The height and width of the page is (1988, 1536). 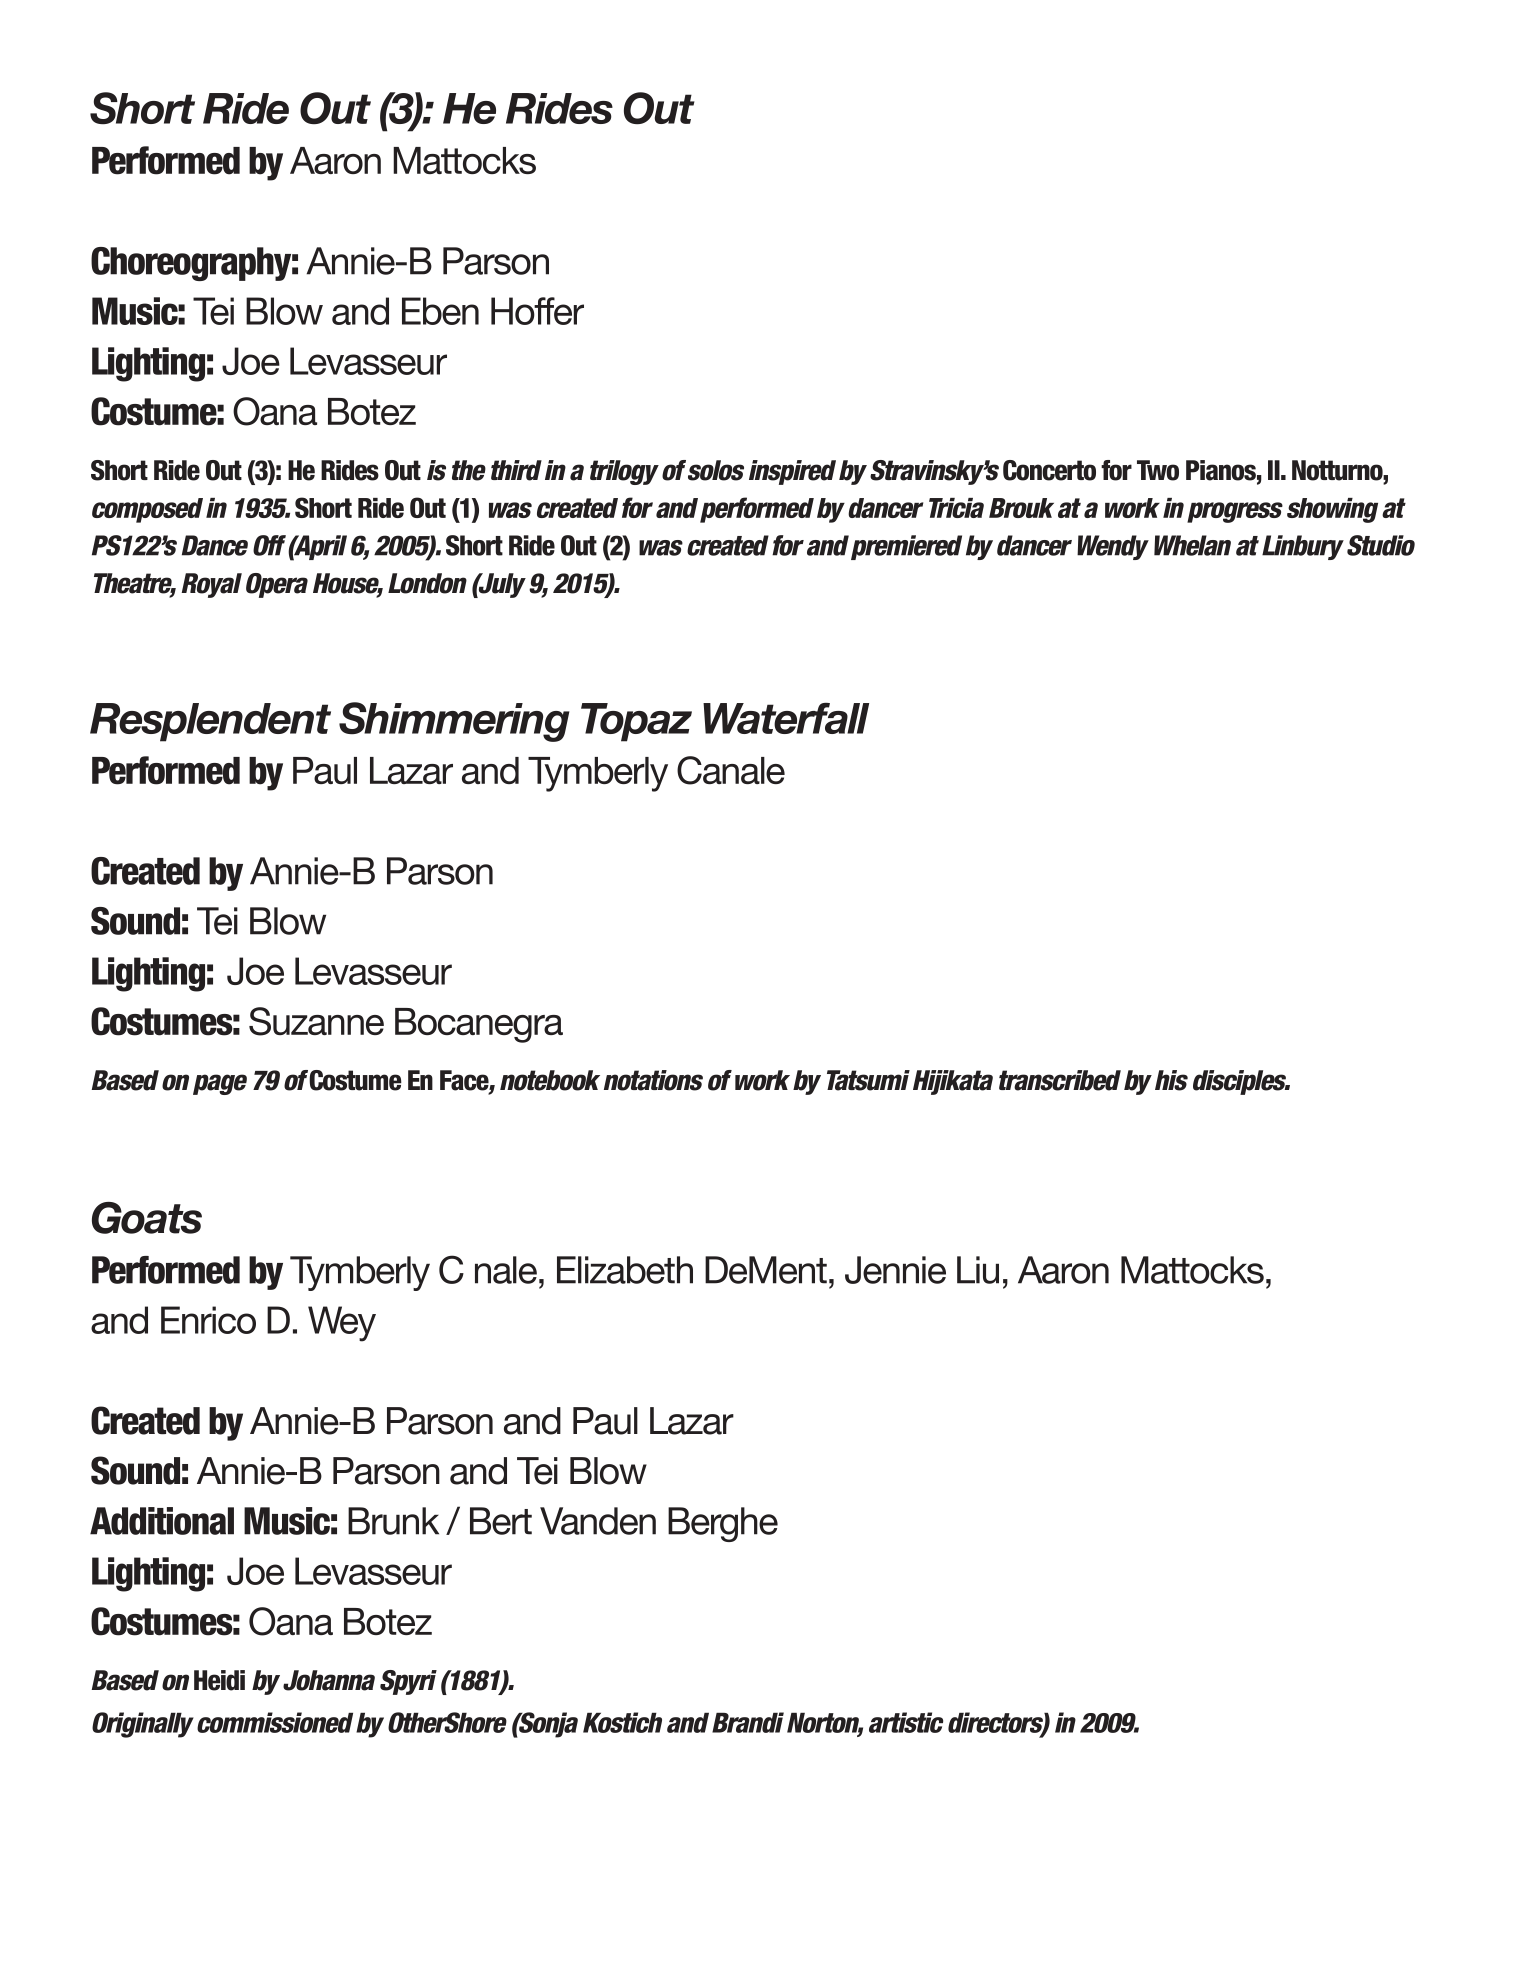 What do you see at coordinates (1171, 1080) in the page?
I see `his` at bounding box center [1171, 1080].
